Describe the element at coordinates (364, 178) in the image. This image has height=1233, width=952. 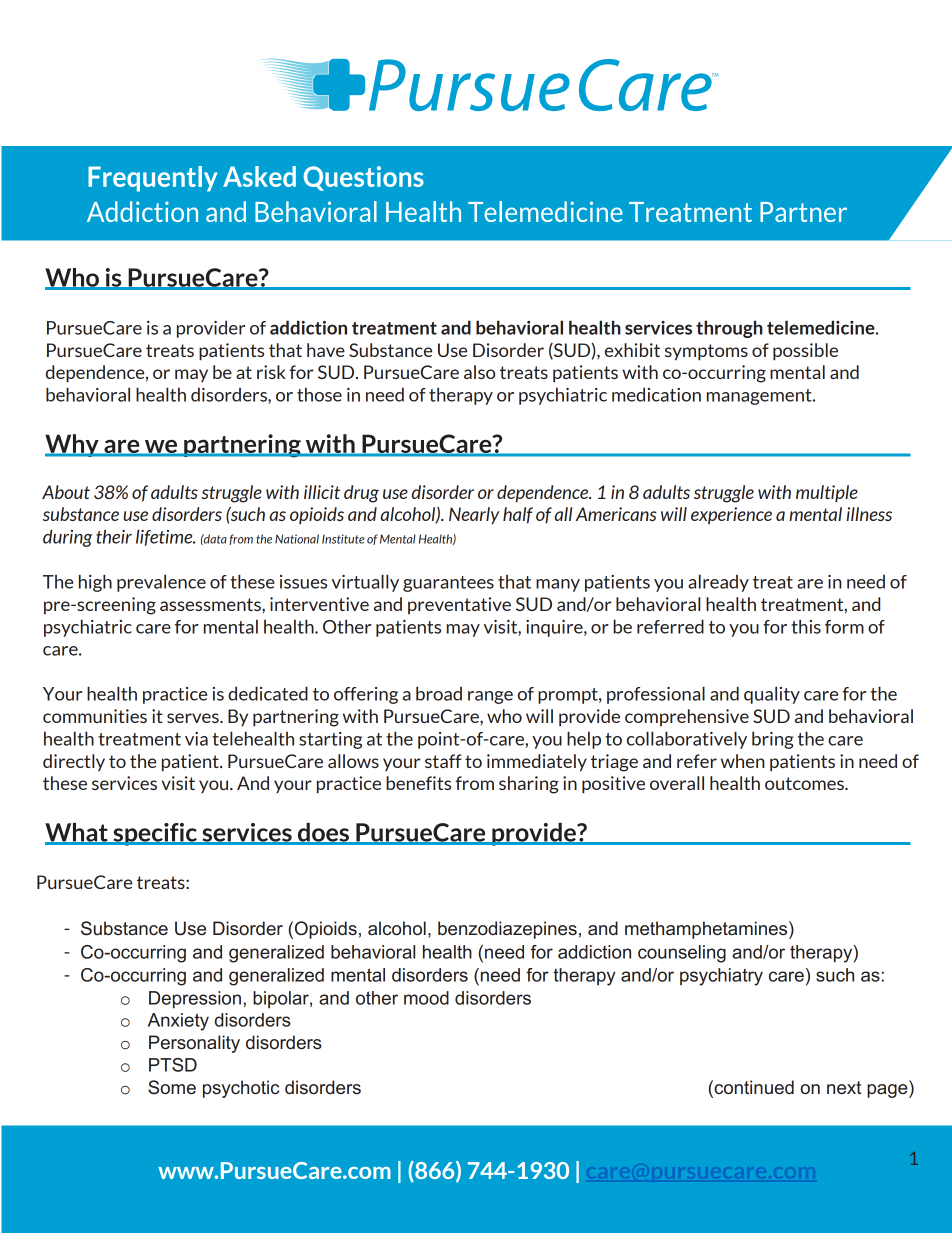
I see `Questions` at that location.
